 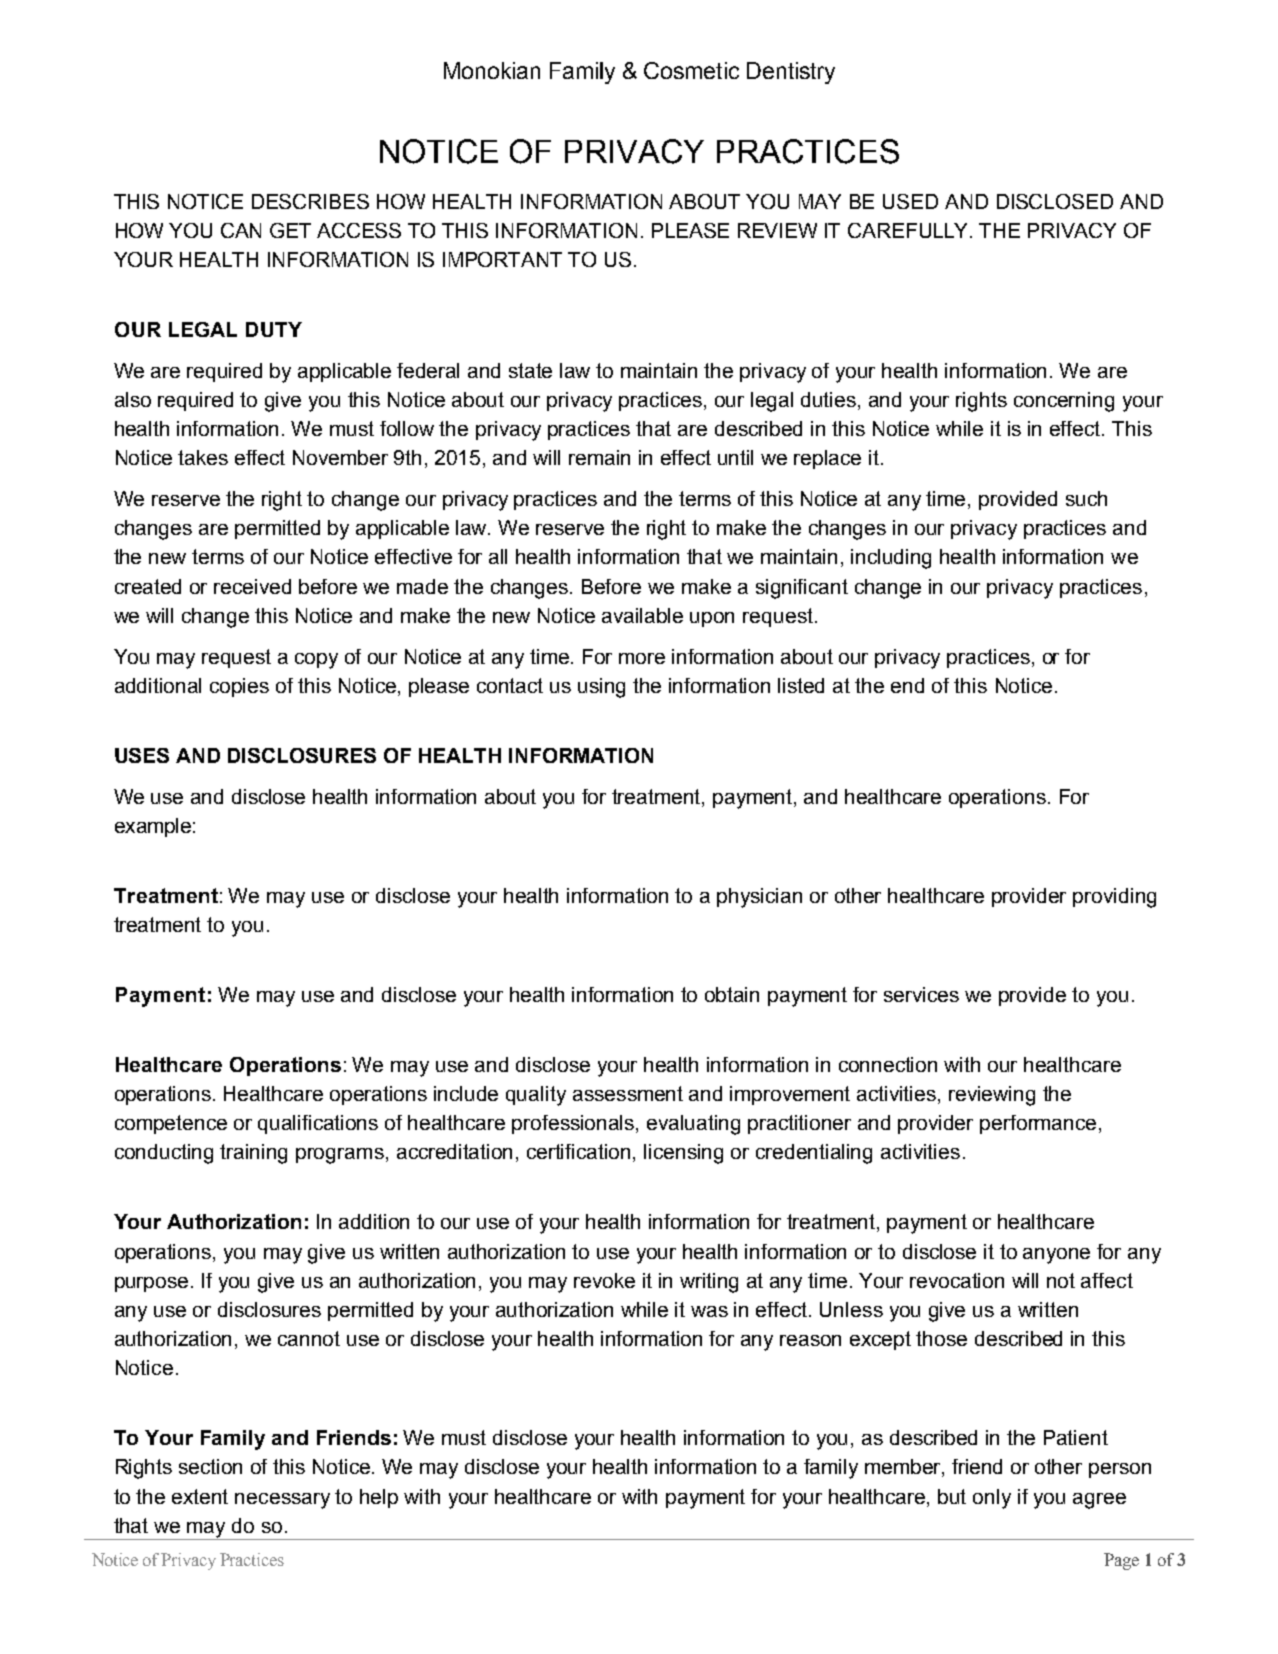 I want to click on help, so click(x=379, y=1498).
